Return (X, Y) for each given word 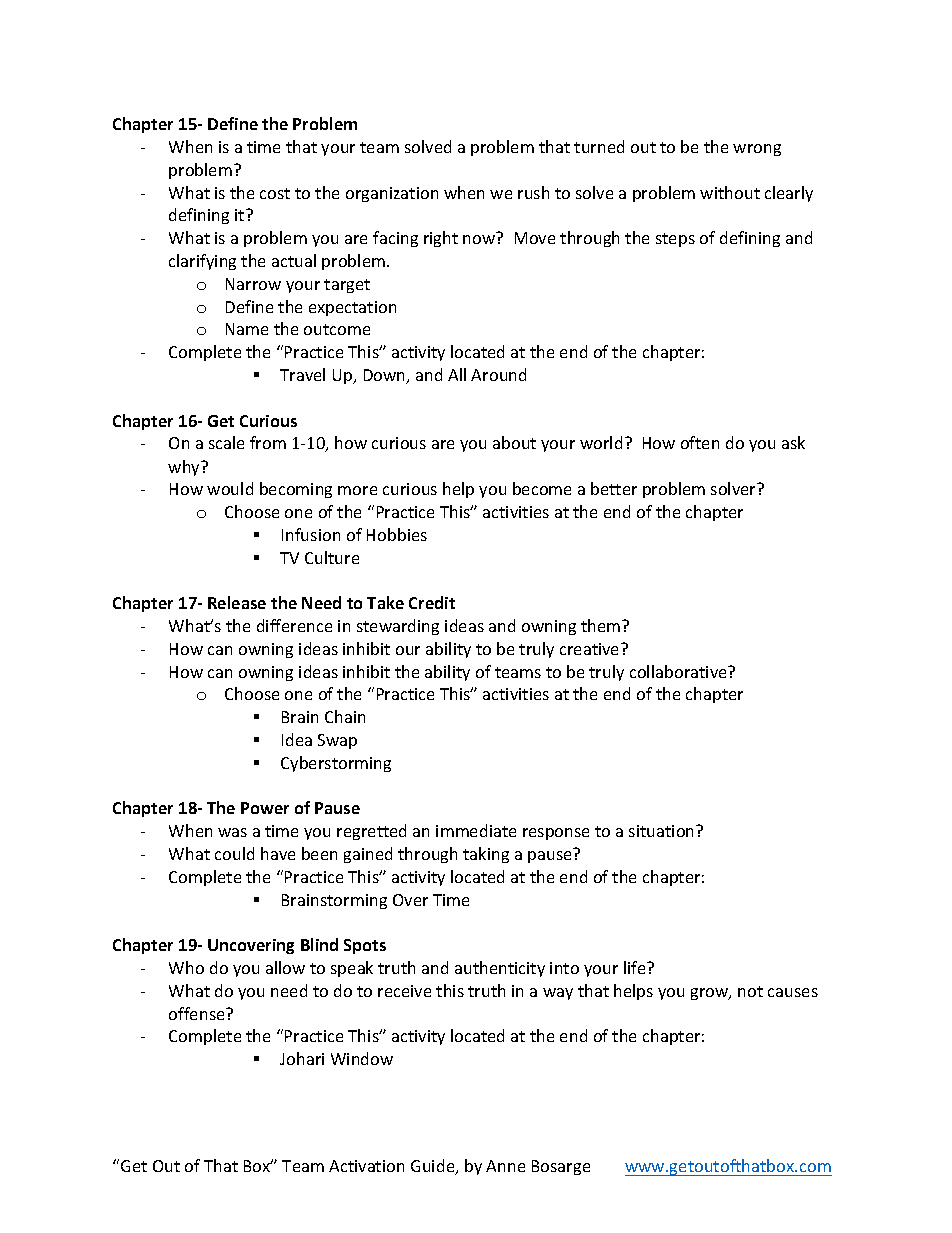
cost (275, 193)
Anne (505, 1166)
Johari (302, 1058)
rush (533, 192)
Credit (432, 602)
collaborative (679, 671)
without (730, 192)
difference (294, 625)
